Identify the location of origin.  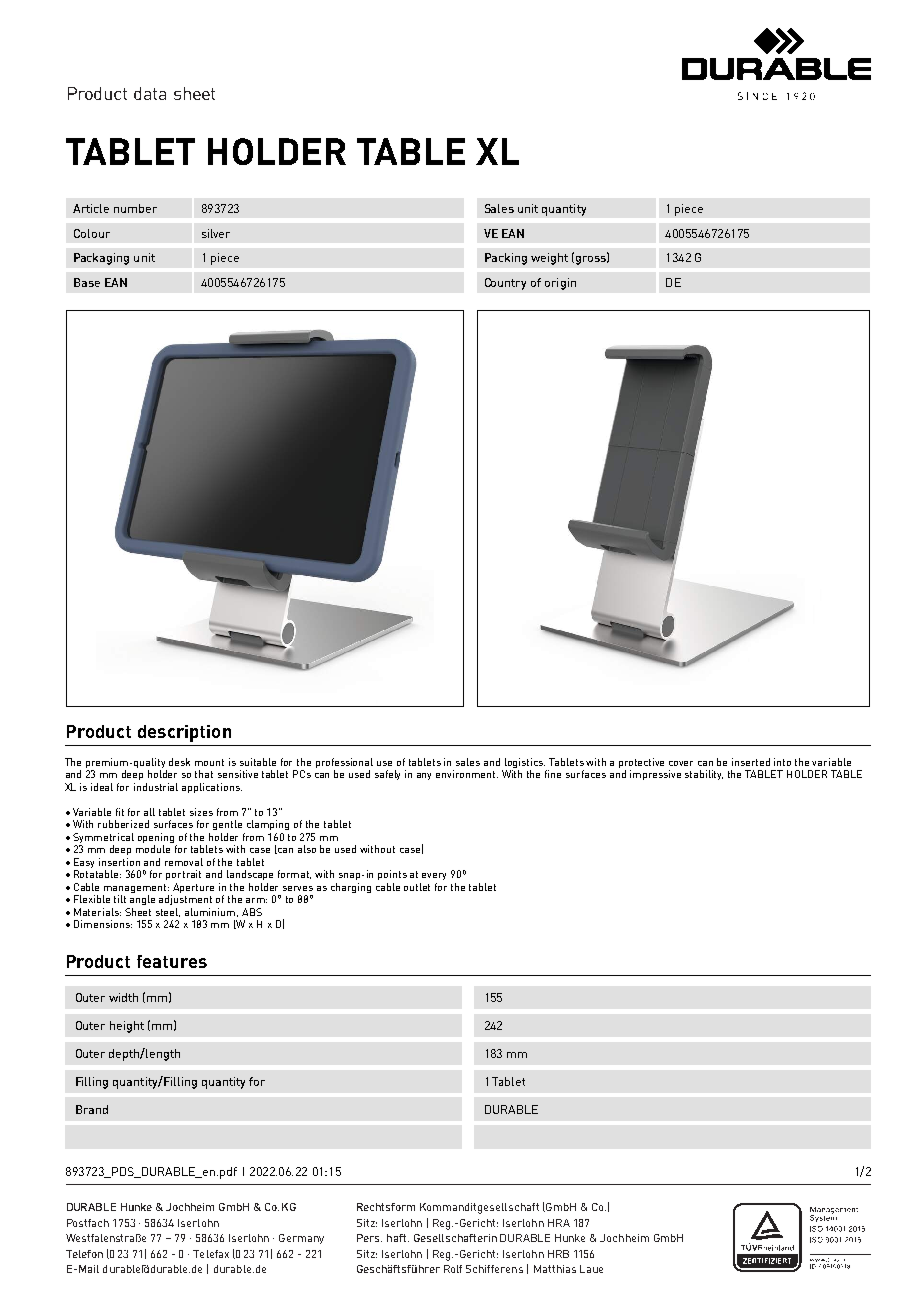
(560, 284).
